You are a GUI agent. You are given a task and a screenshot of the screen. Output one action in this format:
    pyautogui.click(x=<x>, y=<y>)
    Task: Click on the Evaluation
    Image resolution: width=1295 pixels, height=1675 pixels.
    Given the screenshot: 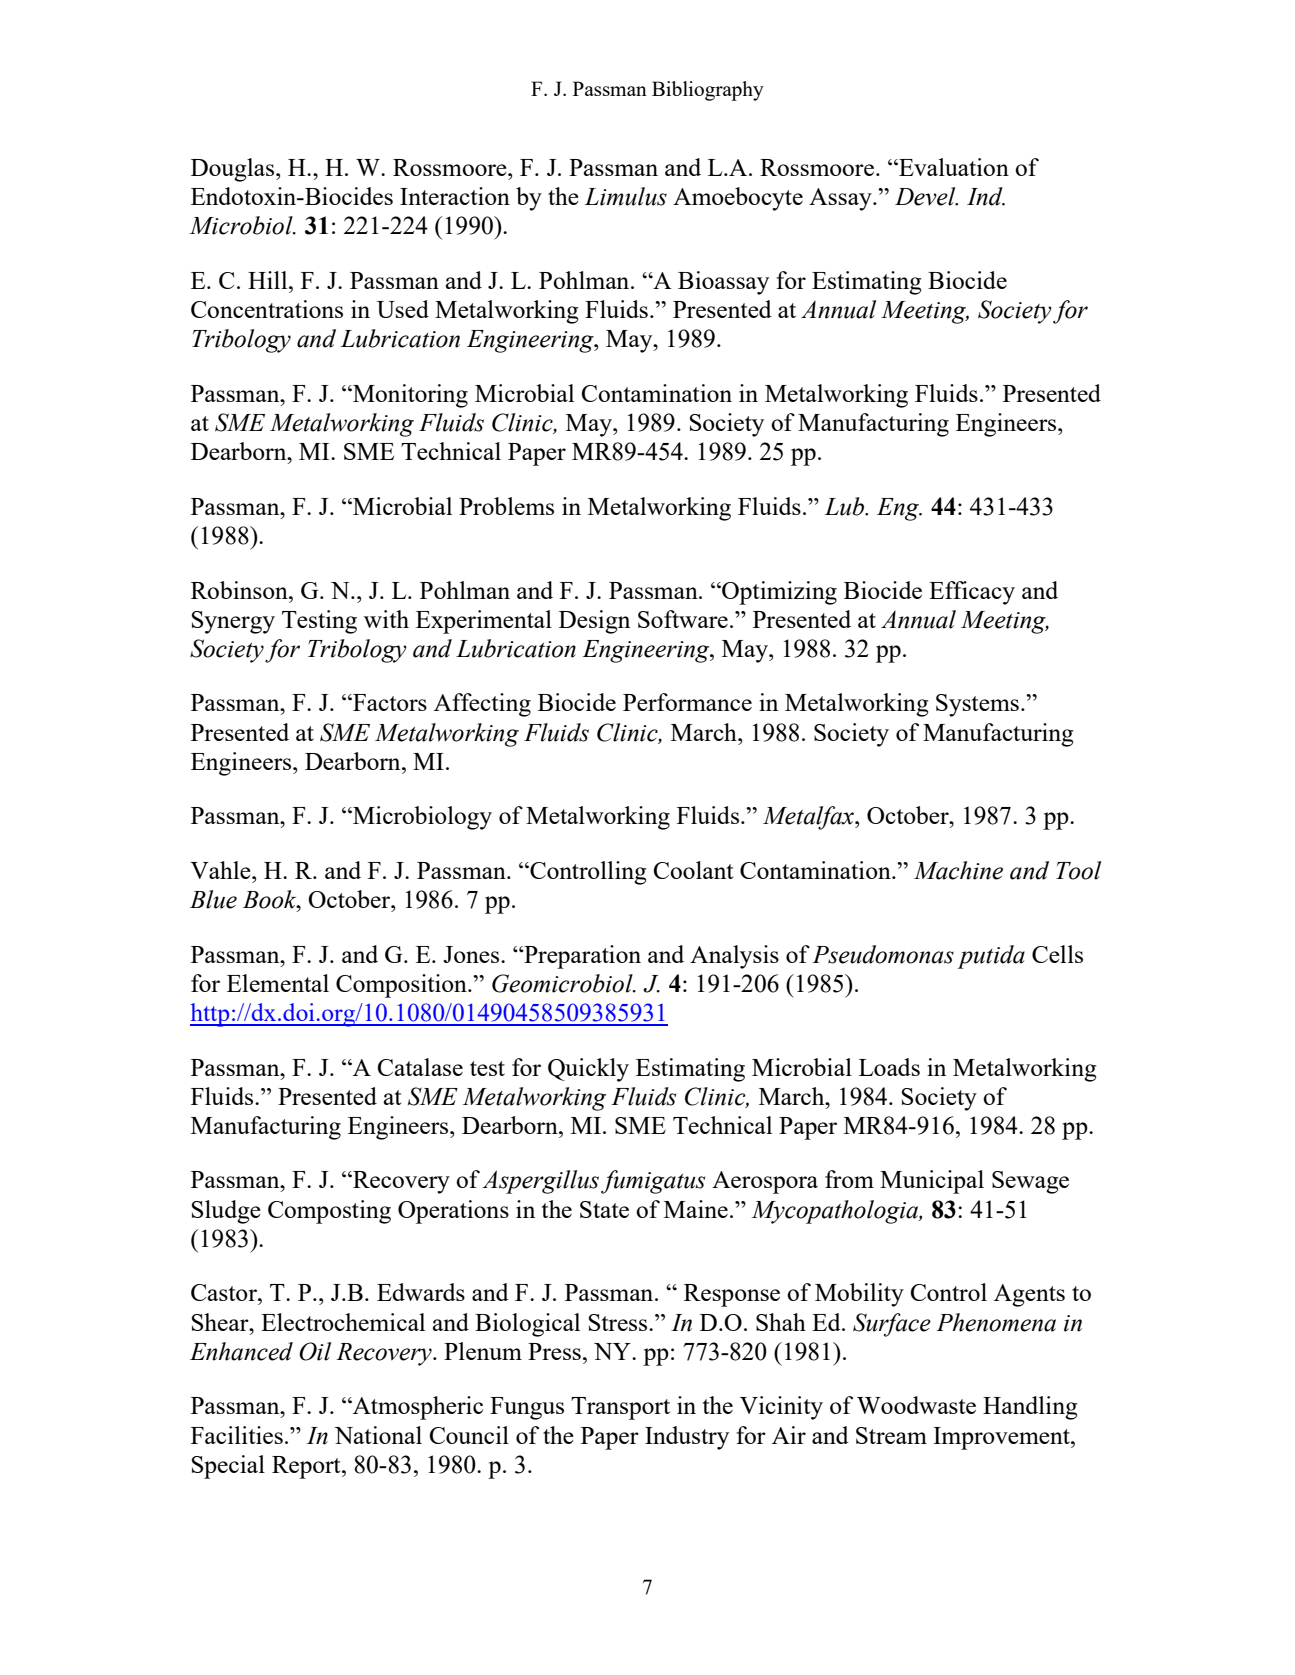 What is the action you would take?
    pyautogui.click(x=953, y=167)
